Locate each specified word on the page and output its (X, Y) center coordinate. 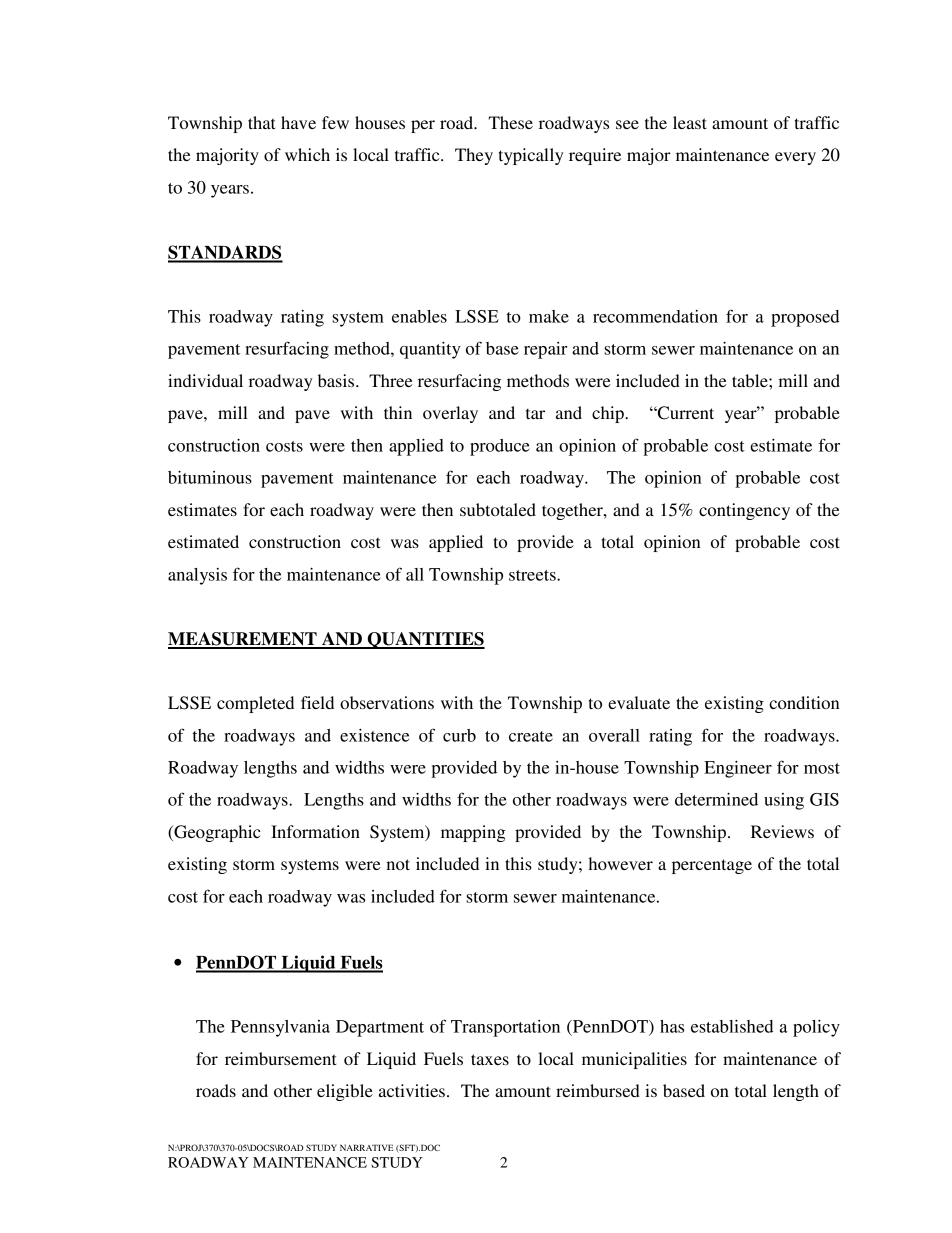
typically (531, 156)
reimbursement (280, 1058)
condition (804, 702)
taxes (490, 1059)
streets (533, 575)
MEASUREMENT (243, 640)
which (307, 154)
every (795, 158)
